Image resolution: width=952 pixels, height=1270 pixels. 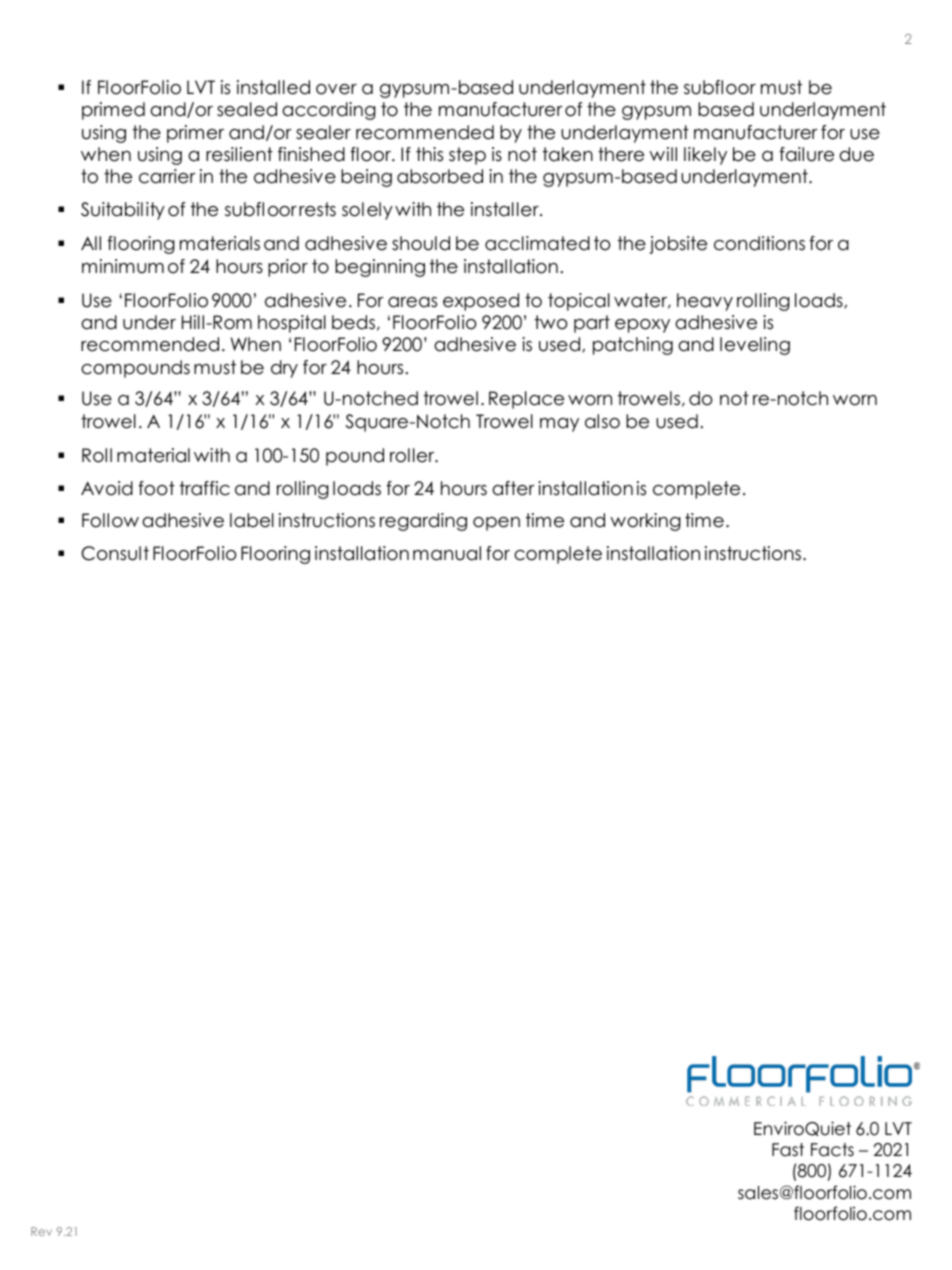 I want to click on primed, so click(x=113, y=111).
